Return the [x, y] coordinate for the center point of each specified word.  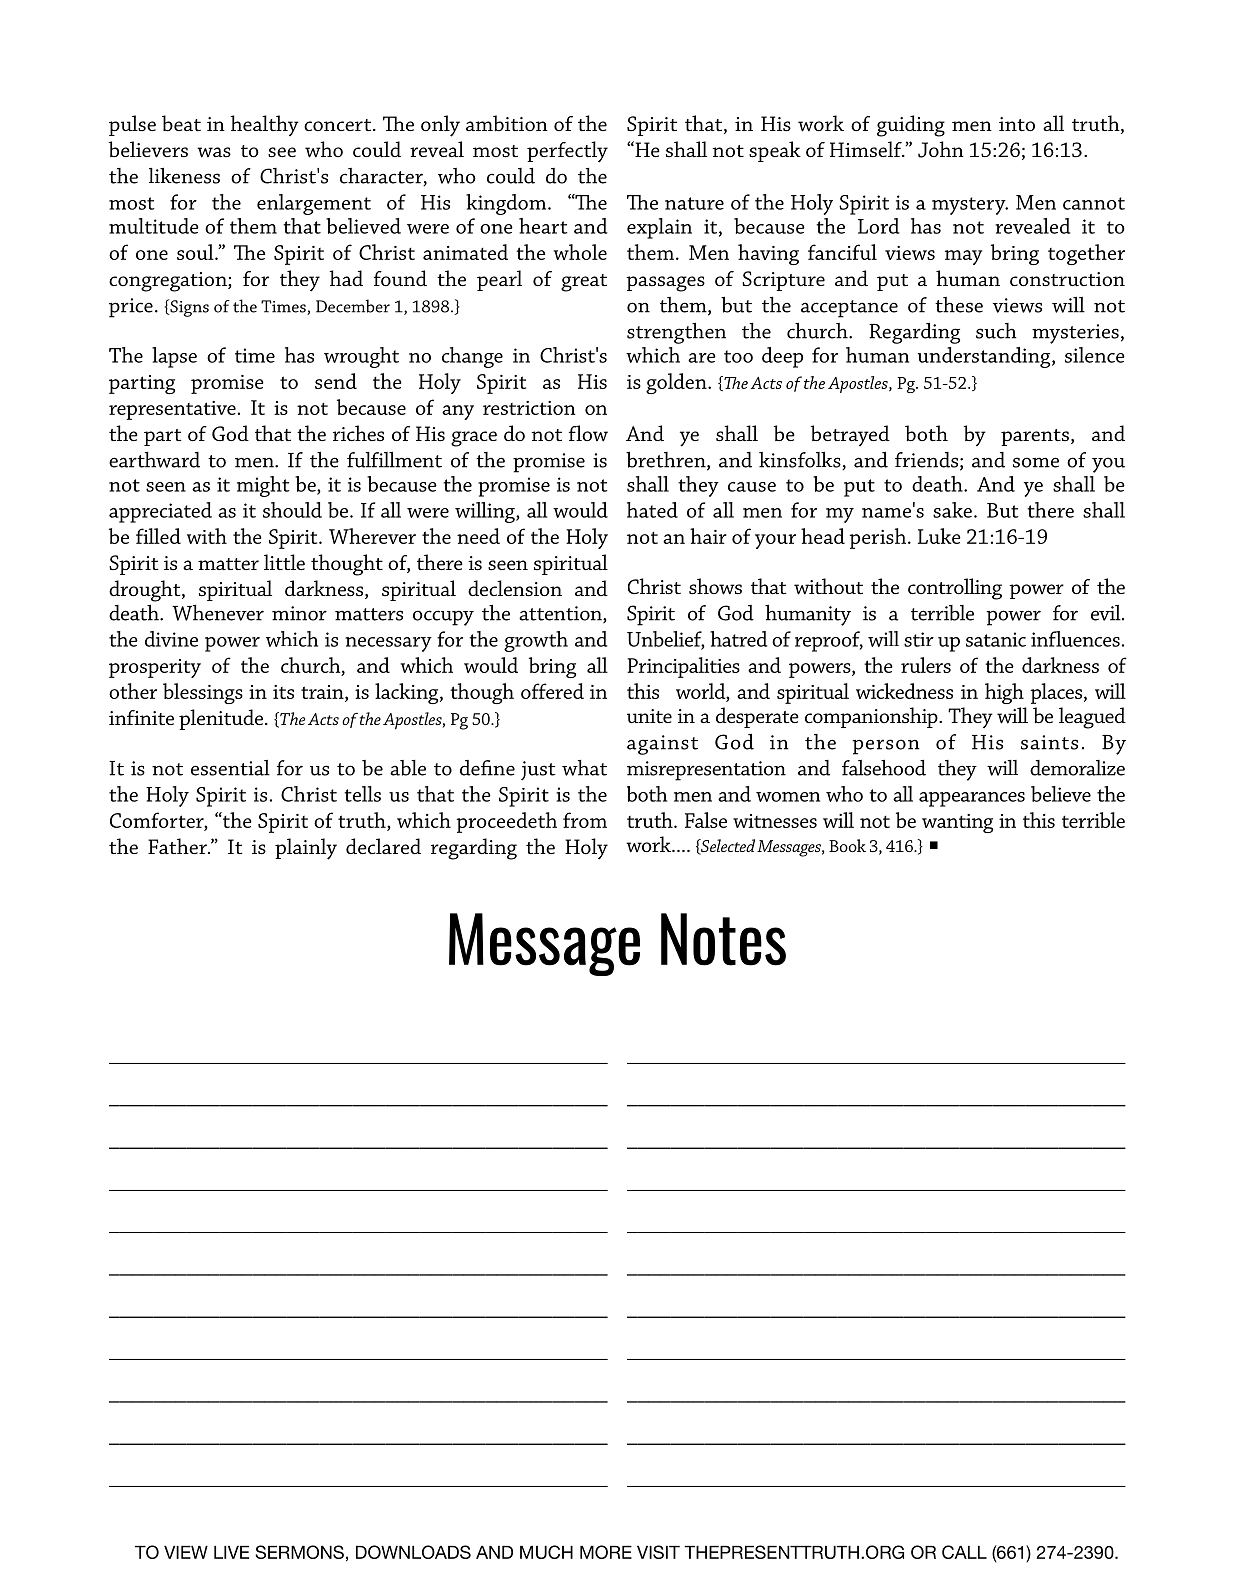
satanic [996, 639]
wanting [957, 823]
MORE [606, 1552]
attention [561, 614]
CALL [964, 1552]
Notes [723, 939]
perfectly [567, 152]
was [214, 152]
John [941, 149]
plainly [306, 849]
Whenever [218, 613]
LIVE [231, 1552]
